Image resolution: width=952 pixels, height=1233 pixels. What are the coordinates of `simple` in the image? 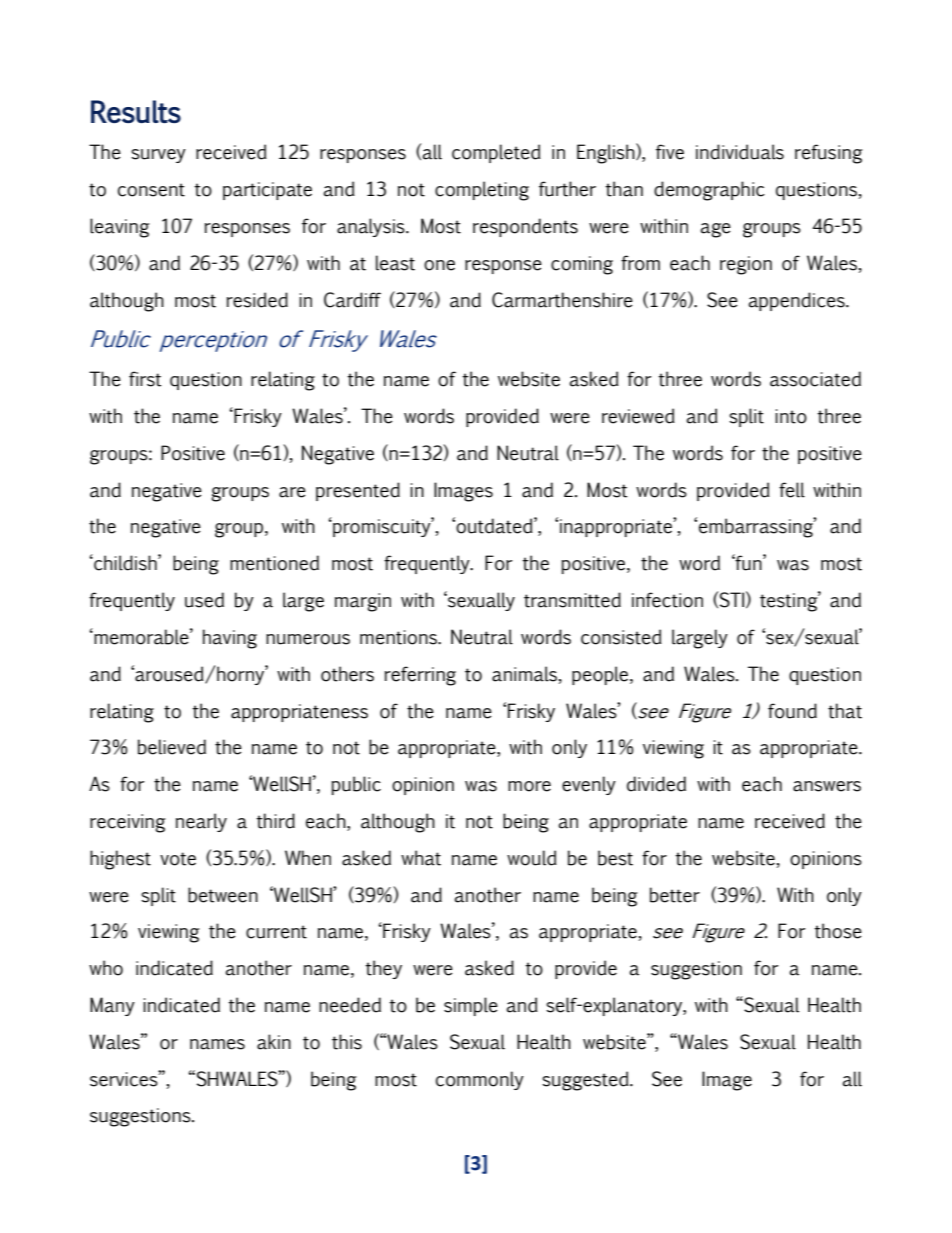 It's located at (471, 1006).
